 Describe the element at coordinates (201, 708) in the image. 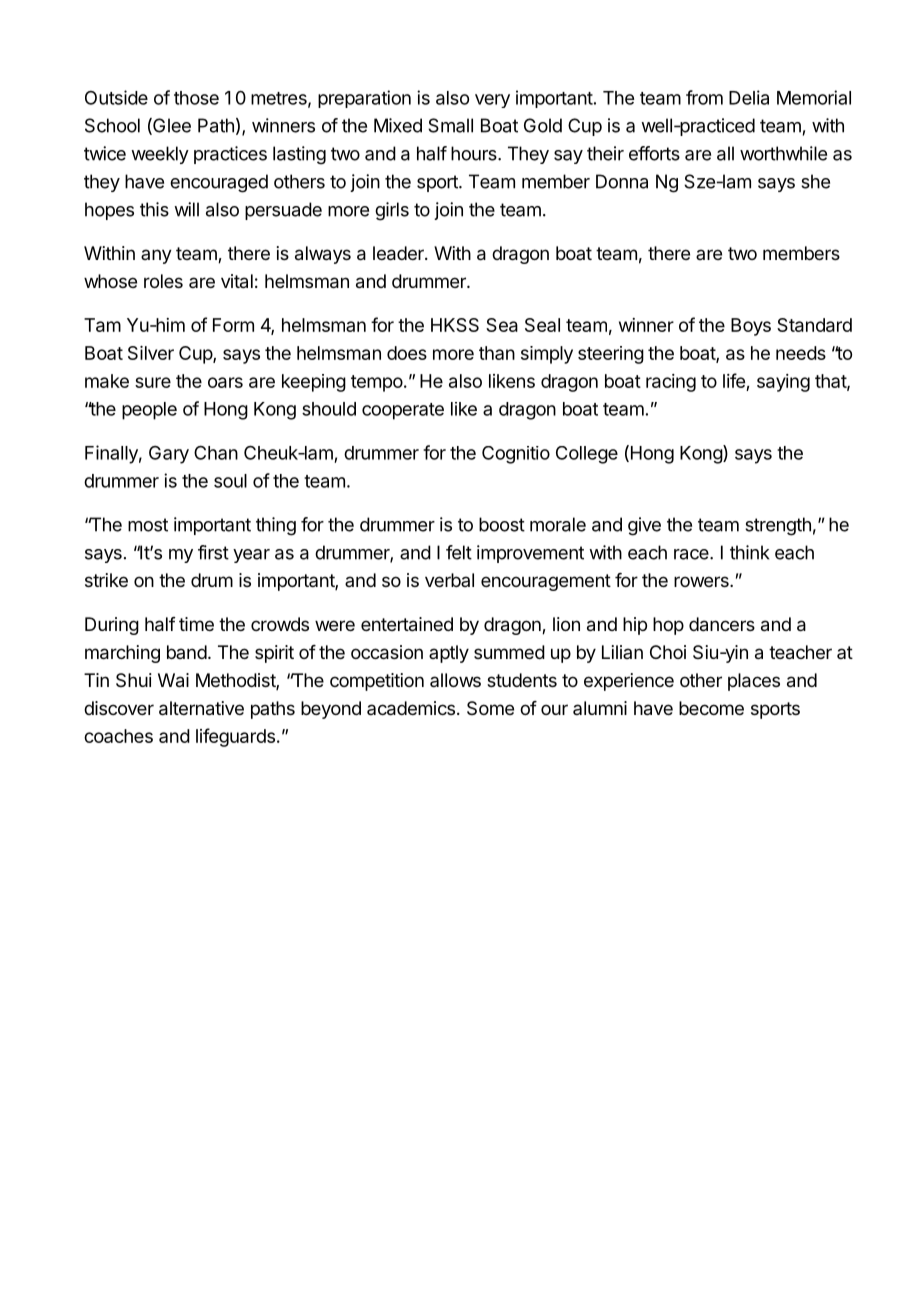

I see `alternative` at that location.
